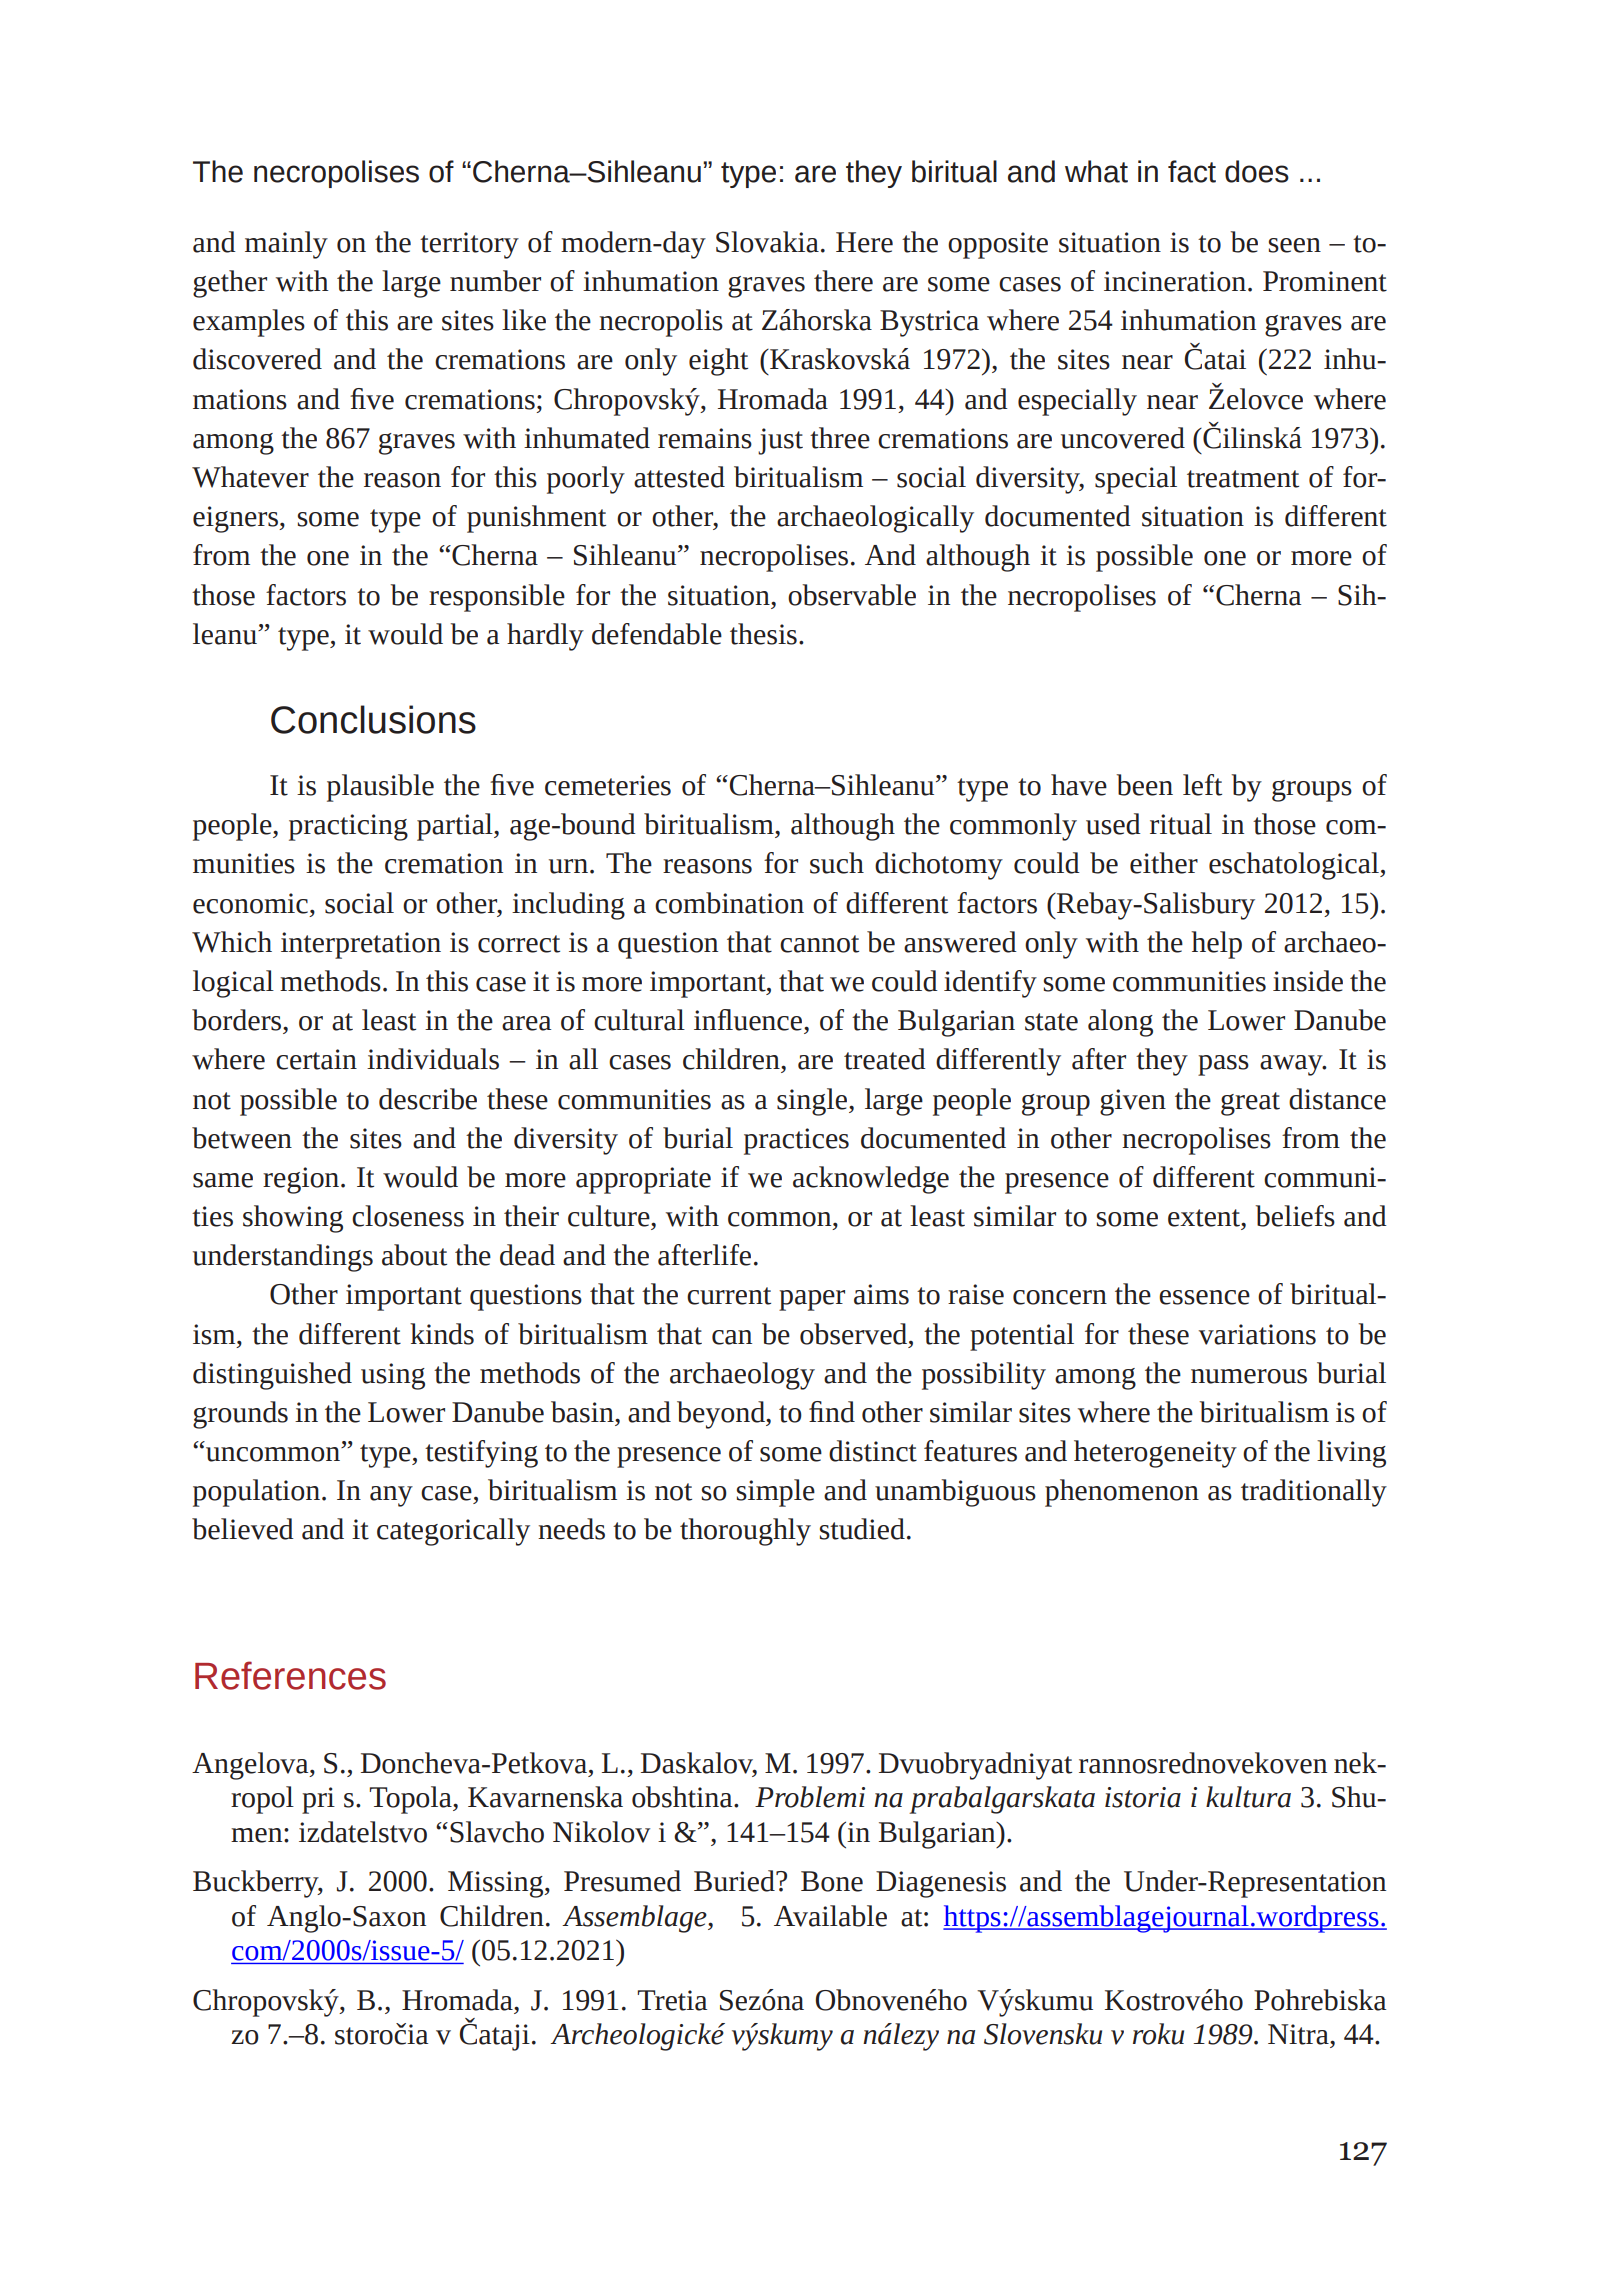  What do you see at coordinates (745, 1532) in the screenshot?
I see `thoroughly` at bounding box center [745, 1532].
